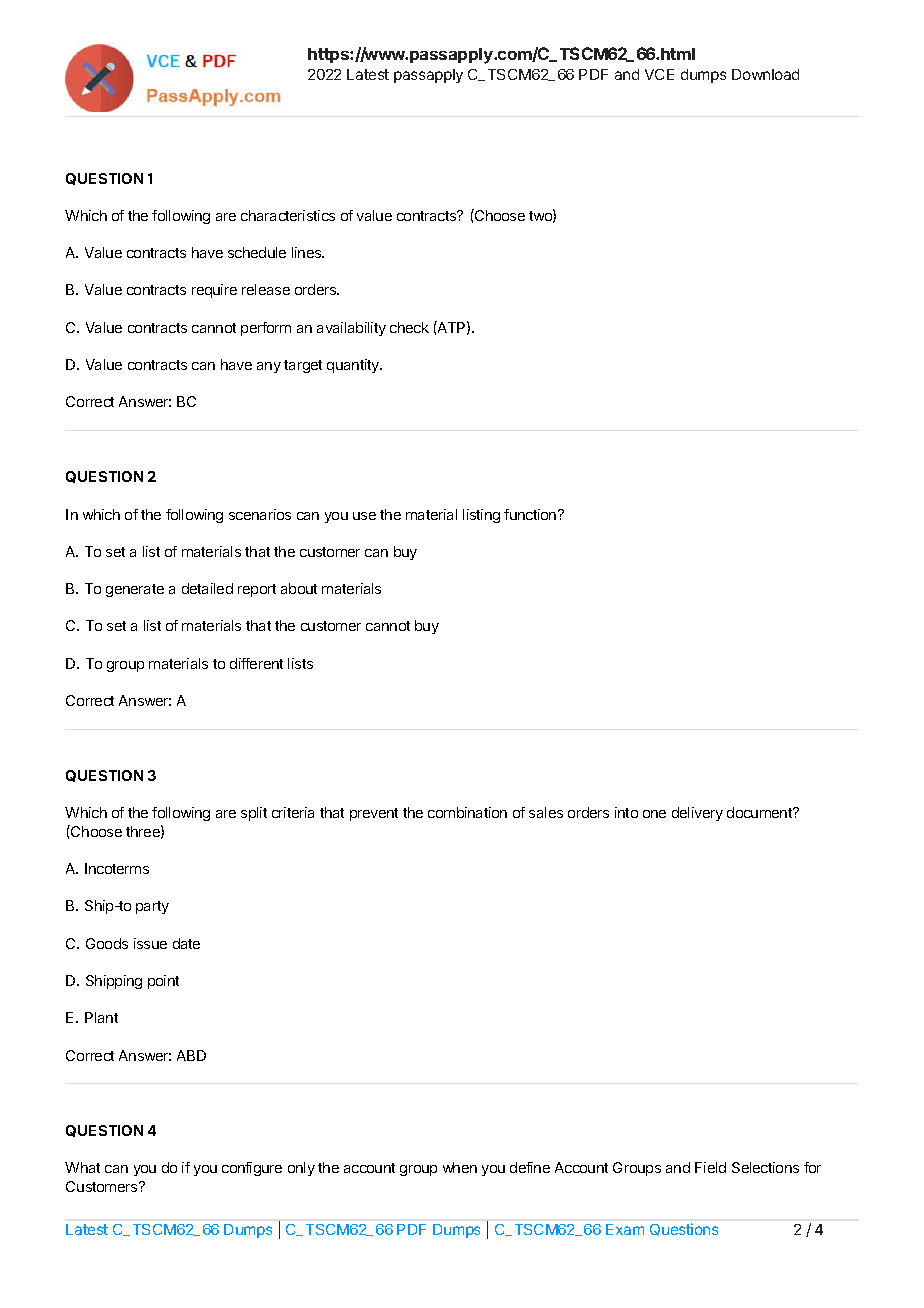  Describe the element at coordinates (82, 1167) in the page. I see `What` at that location.
